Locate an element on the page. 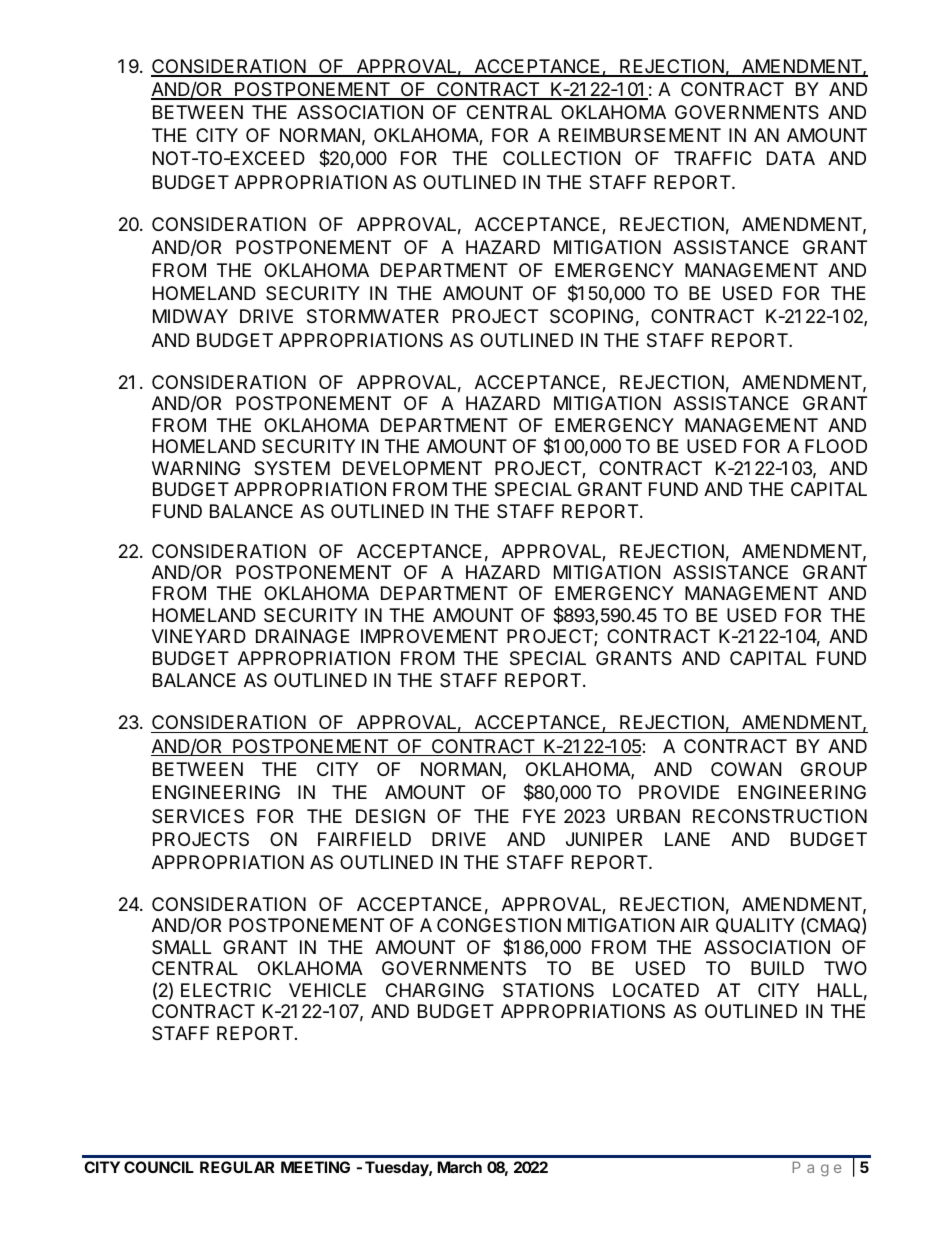 Image resolution: width=952 pixels, height=1233 pixels. FLOOD is located at coordinates (836, 446).
